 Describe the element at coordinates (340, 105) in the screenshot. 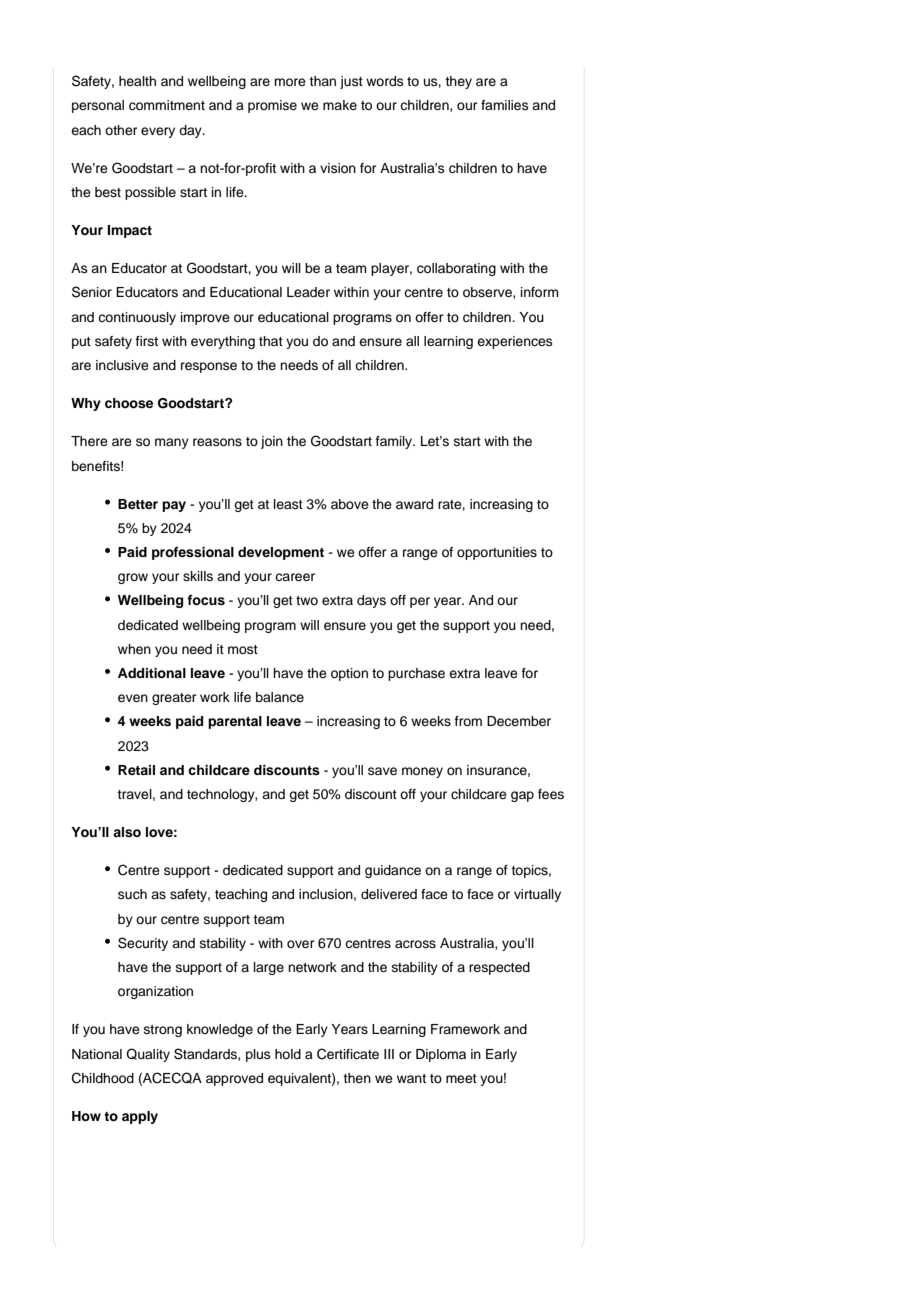

I see `make` at that location.
